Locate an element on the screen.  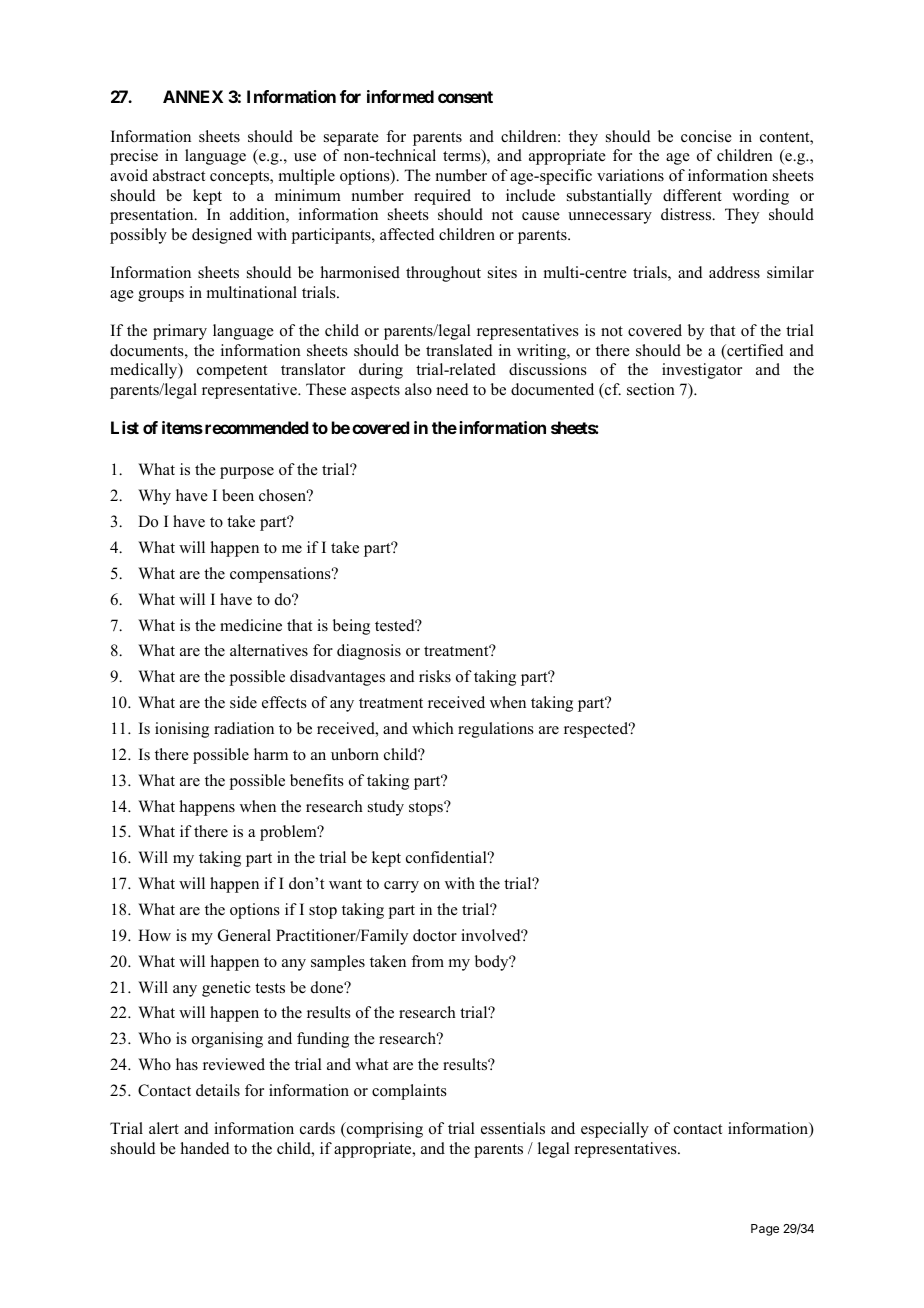
abstract is located at coordinates (179, 175).
